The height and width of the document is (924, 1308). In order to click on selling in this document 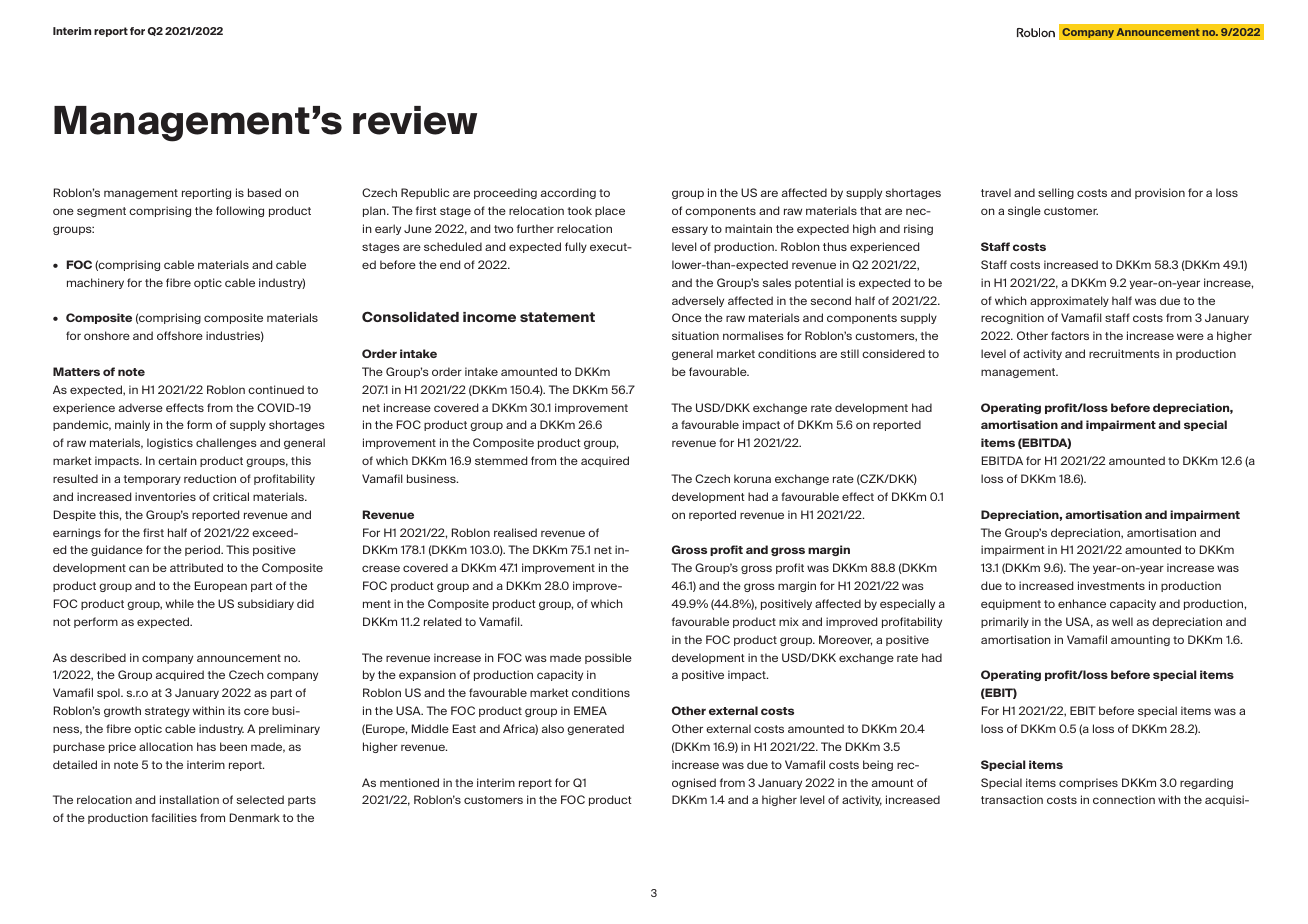, I will do `click(1056, 193)`.
